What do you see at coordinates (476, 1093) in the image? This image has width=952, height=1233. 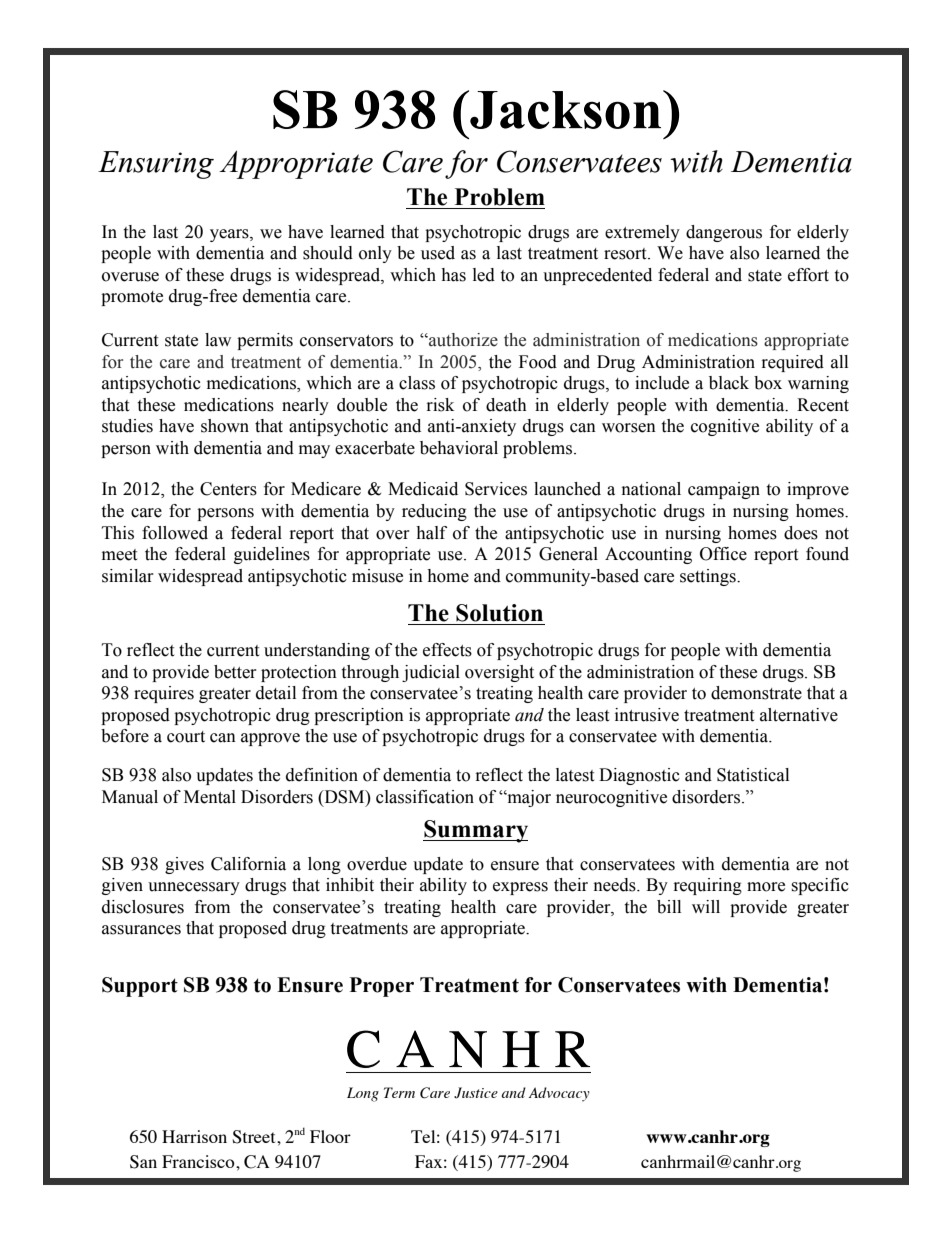 I see `Justice` at bounding box center [476, 1093].
